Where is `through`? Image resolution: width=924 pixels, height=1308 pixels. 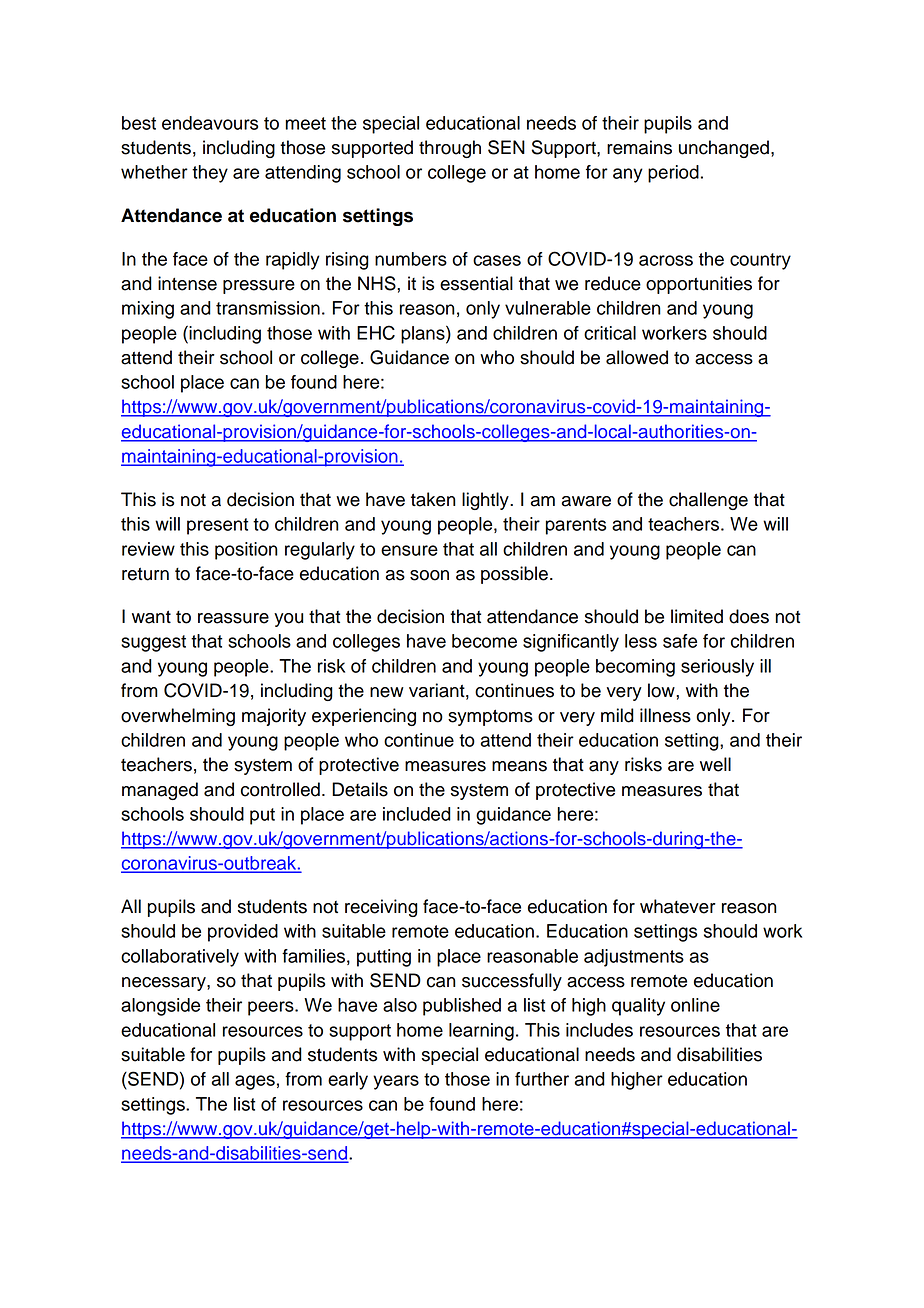
through is located at coordinates (450, 149).
